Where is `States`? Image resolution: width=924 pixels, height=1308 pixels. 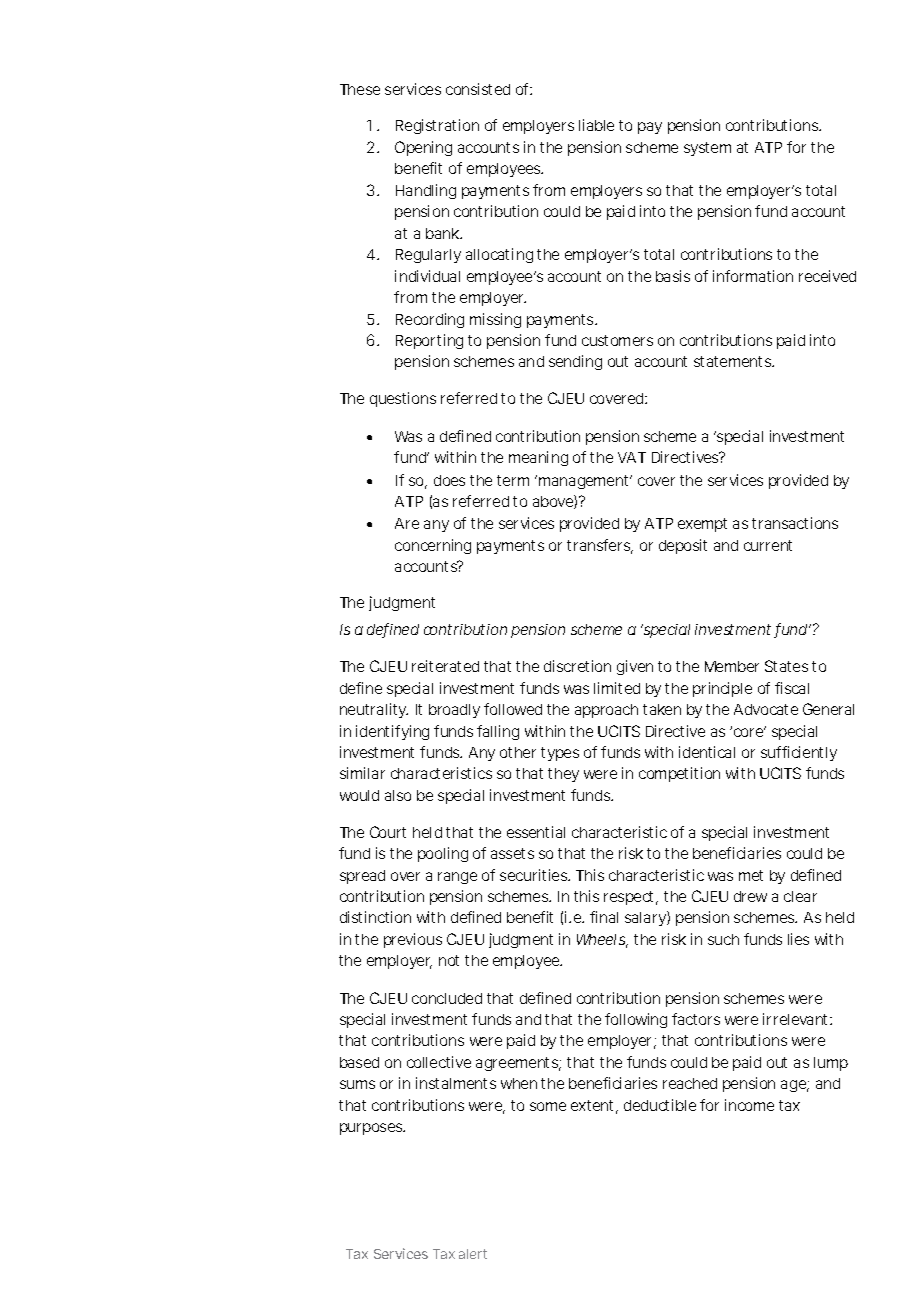
States is located at coordinates (786, 666).
